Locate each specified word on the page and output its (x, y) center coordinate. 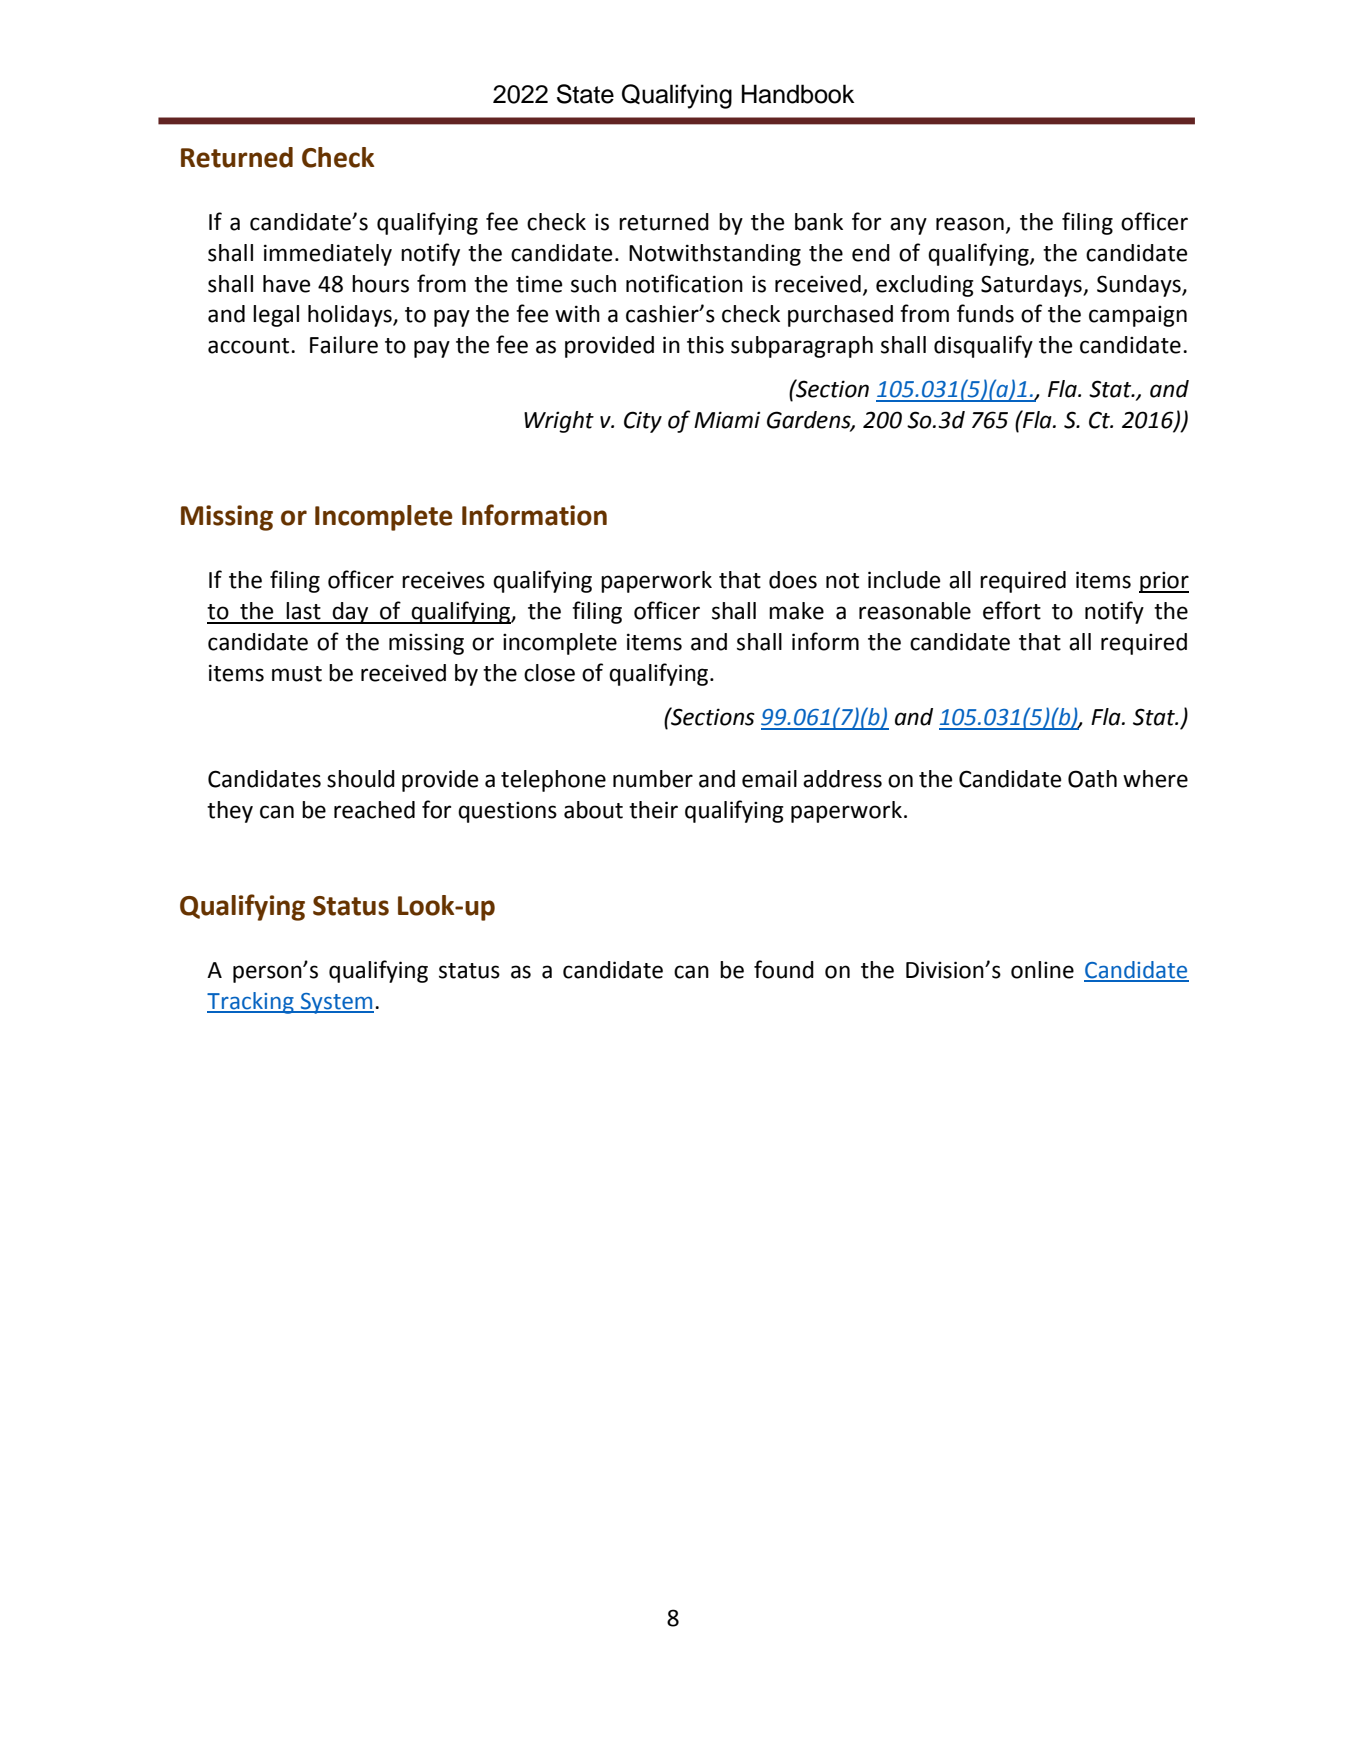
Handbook (798, 94)
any (908, 226)
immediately (328, 255)
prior (1164, 582)
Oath (1092, 779)
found (784, 969)
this (705, 345)
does (793, 580)
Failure (344, 345)
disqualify (983, 346)
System (336, 1003)
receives (443, 580)
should (361, 779)
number (653, 779)
